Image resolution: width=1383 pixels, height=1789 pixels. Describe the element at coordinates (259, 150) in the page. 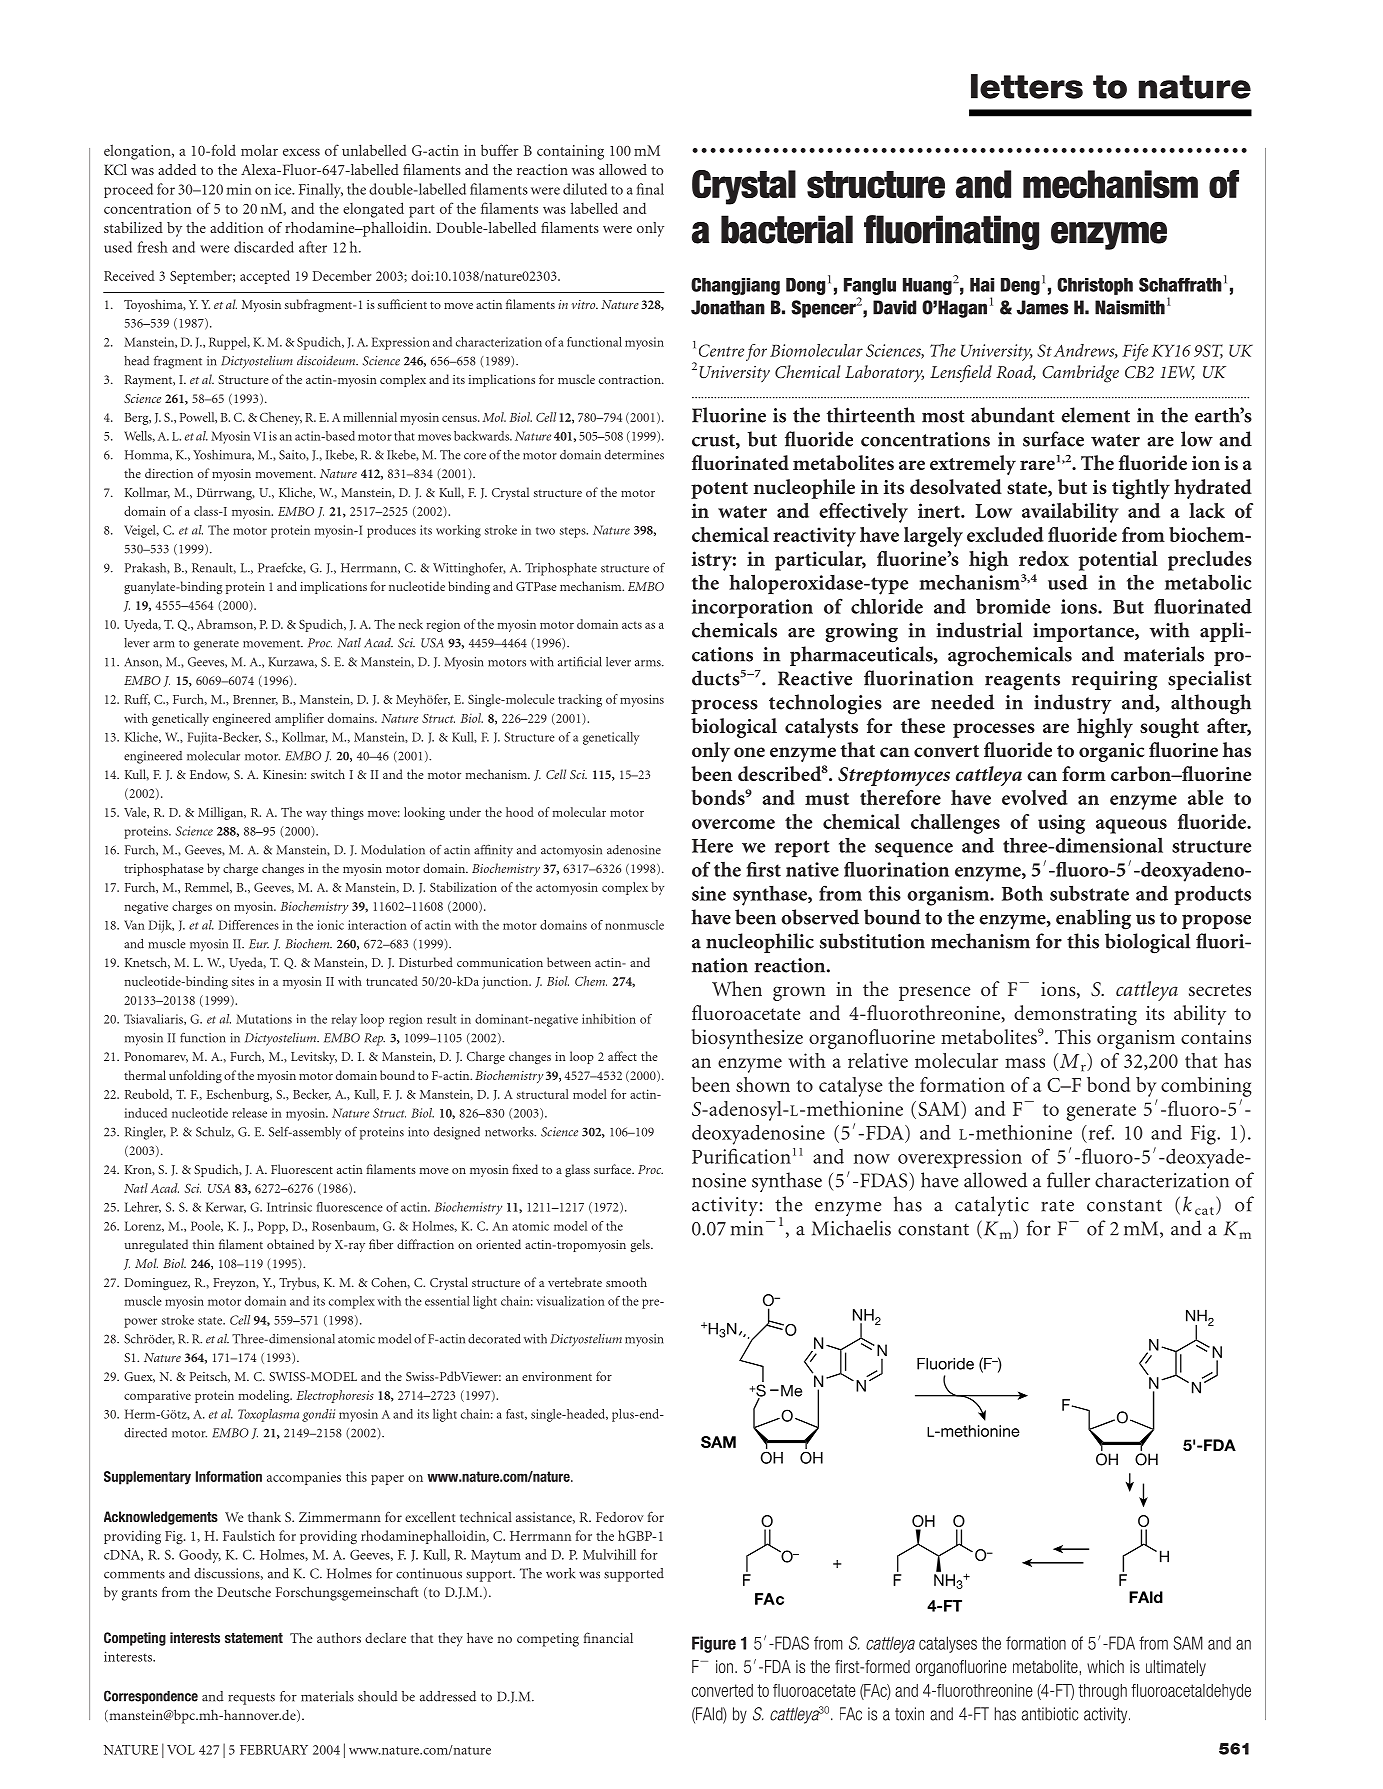

I see `molar` at that location.
